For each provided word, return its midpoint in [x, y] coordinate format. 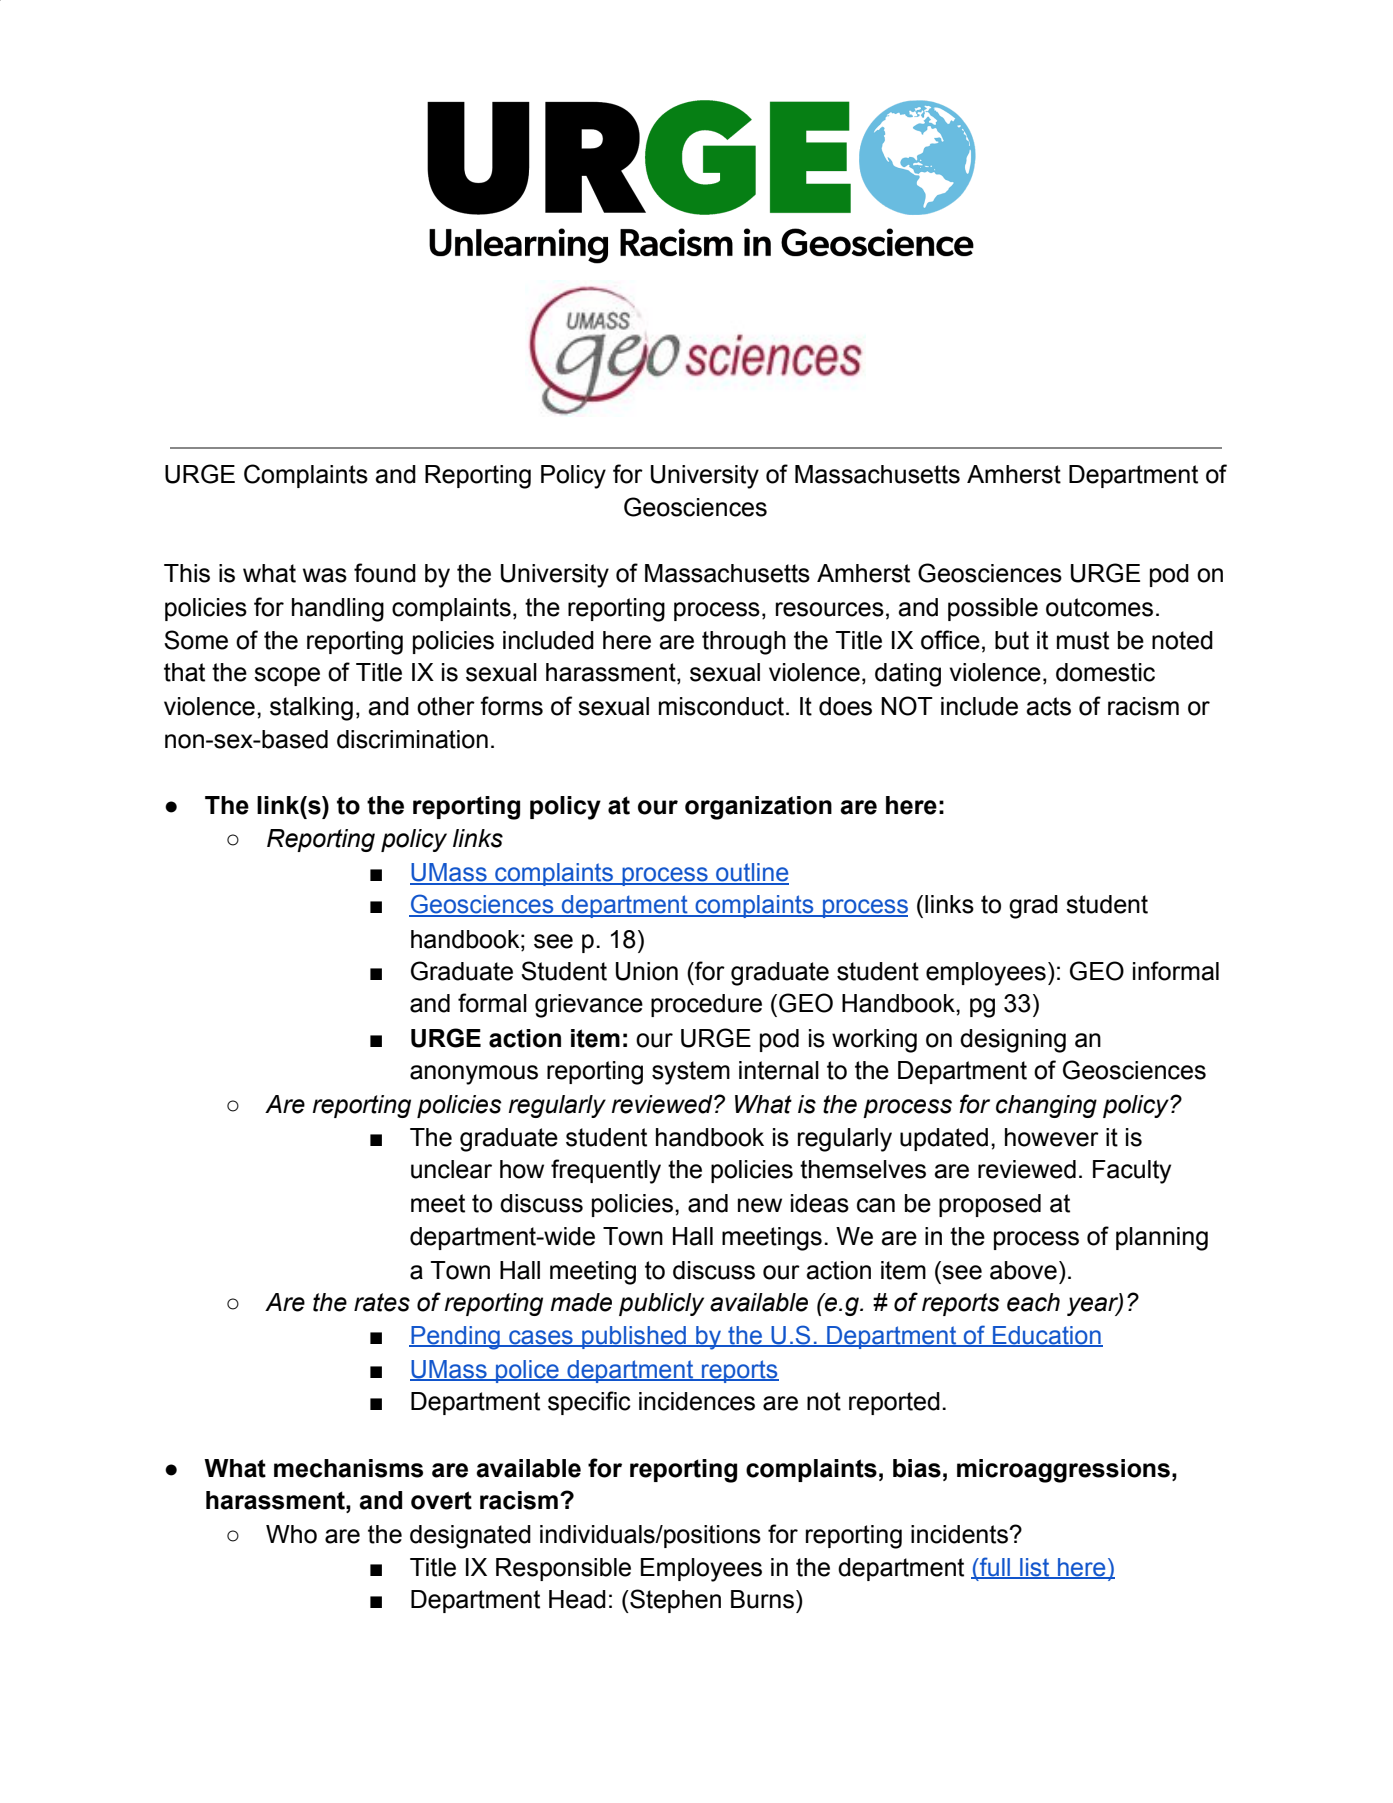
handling [338, 610]
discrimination [412, 739]
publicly [661, 1304]
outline [751, 873]
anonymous [474, 1075]
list [1035, 1568]
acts [1048, 706]
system [691, 1073]
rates [382, 1302]
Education [1047, 1336]
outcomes [1099, 607]
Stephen [674, 1601]
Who [291, 1534]
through [744, 643]
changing [1046, 1106]
